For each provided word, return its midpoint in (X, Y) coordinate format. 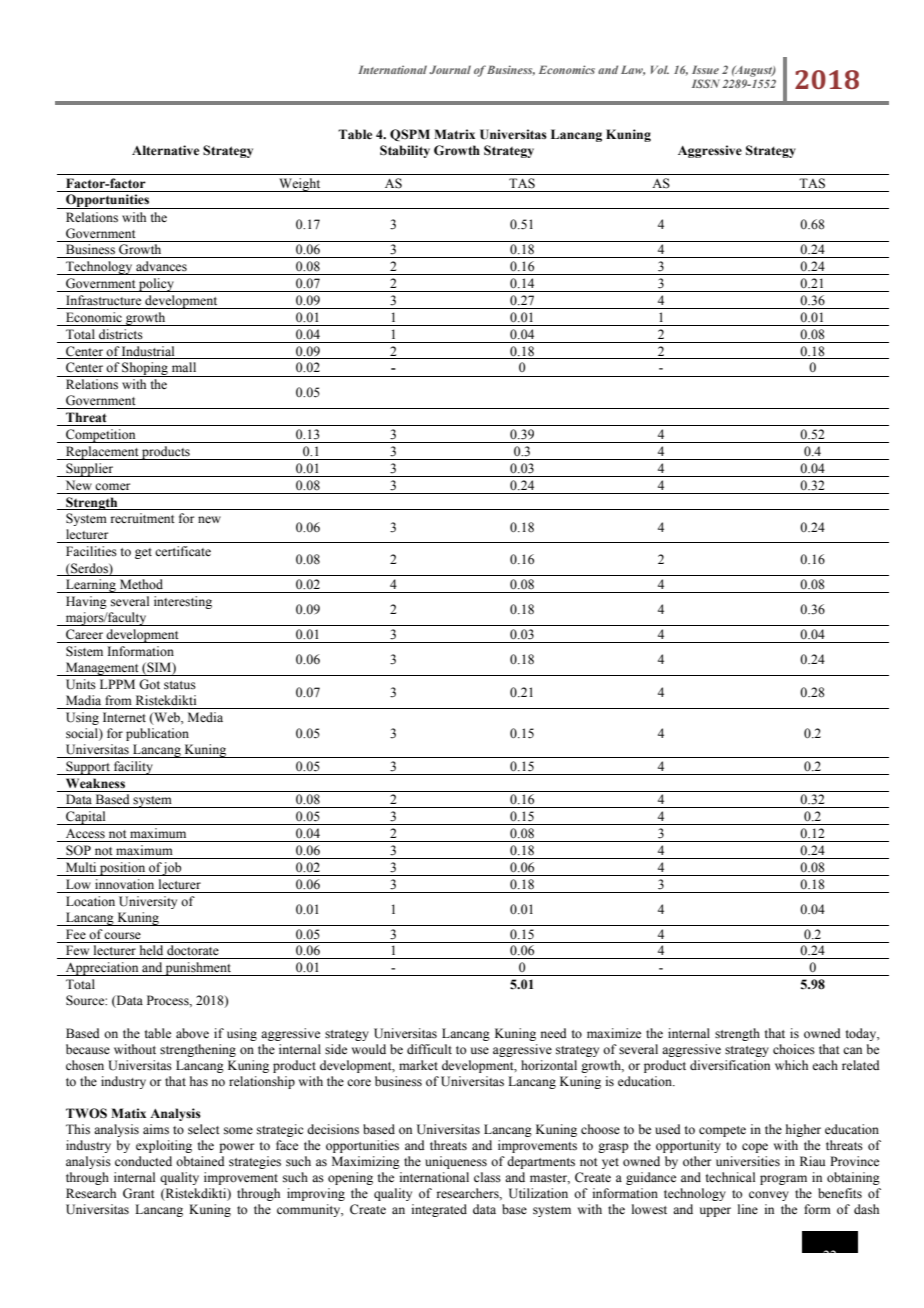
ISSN (706, 83)
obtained (200, 1161)
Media (205, 717)
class (487, 1177)
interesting (183, 602)
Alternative (165, 150)
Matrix (454, 134)
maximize (614, 1033)
